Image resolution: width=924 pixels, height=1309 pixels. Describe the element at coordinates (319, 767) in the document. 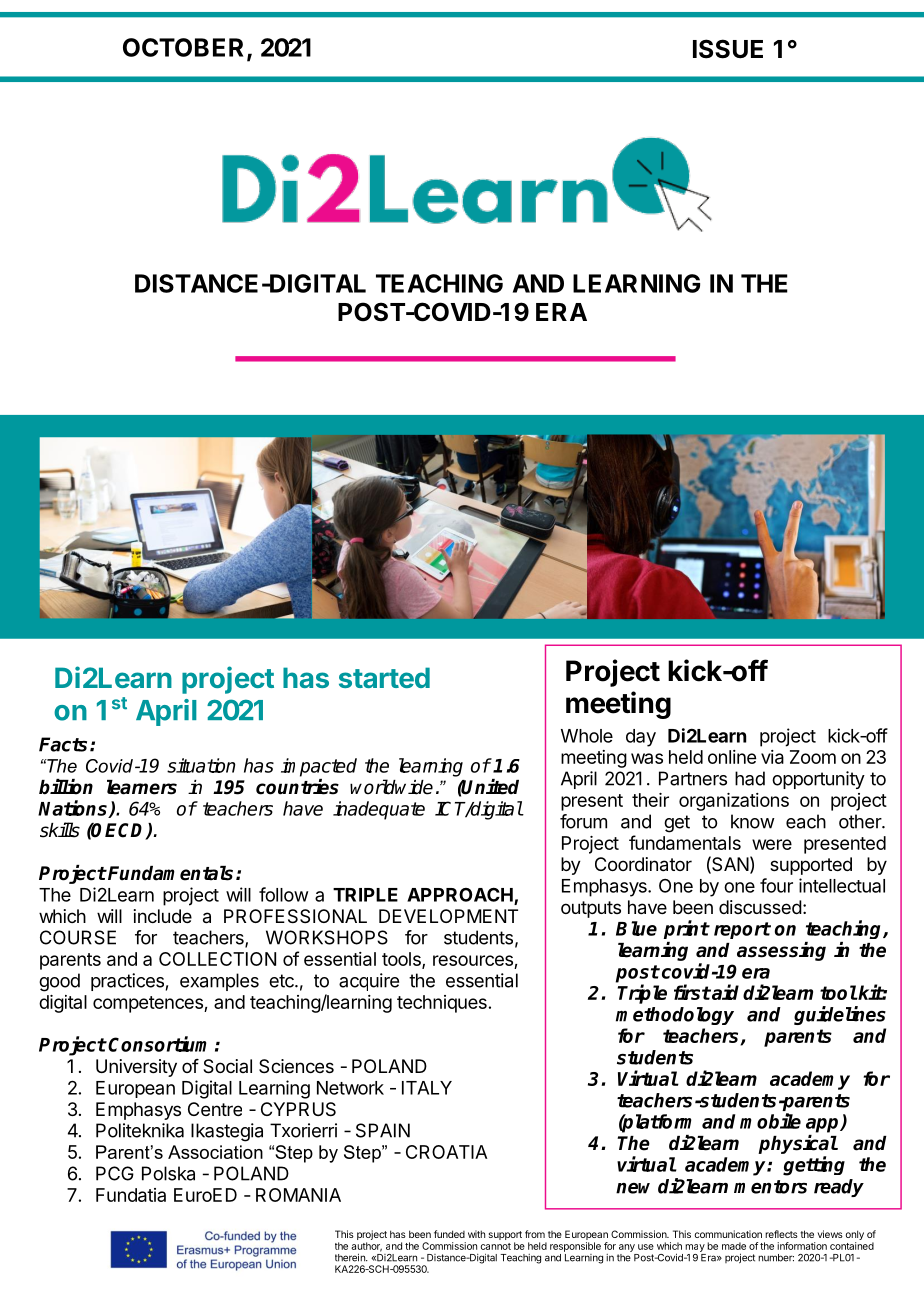

I see `impacted` at that location.
